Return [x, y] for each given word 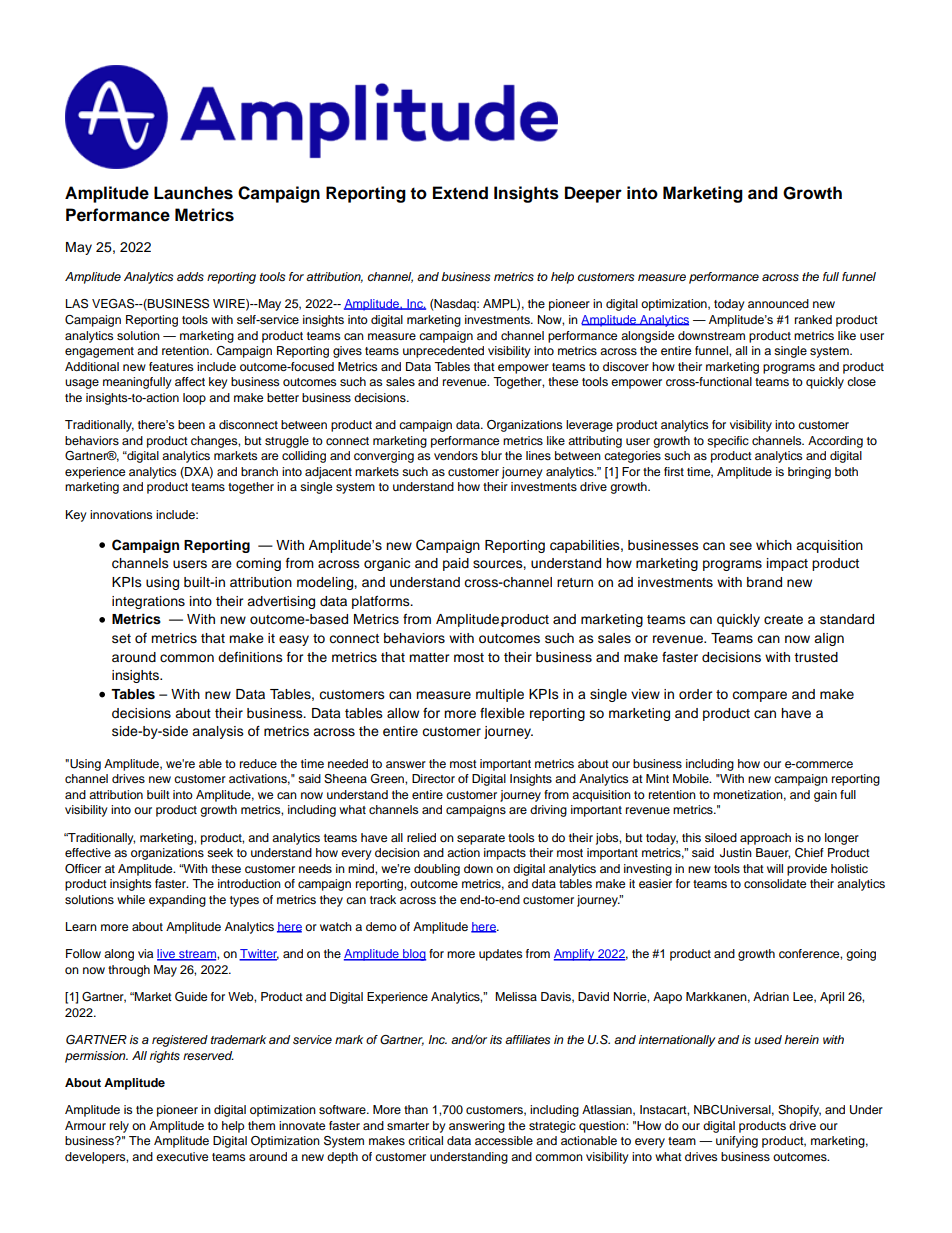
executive [182, 1156]
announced [778, 303]
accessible [504, 1140]
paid [456, 564]
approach [765, 839]
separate [481, 839]
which [774, 545]
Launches [193, 193]
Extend [460, 193]
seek [220, 852]
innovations [121, 514]
